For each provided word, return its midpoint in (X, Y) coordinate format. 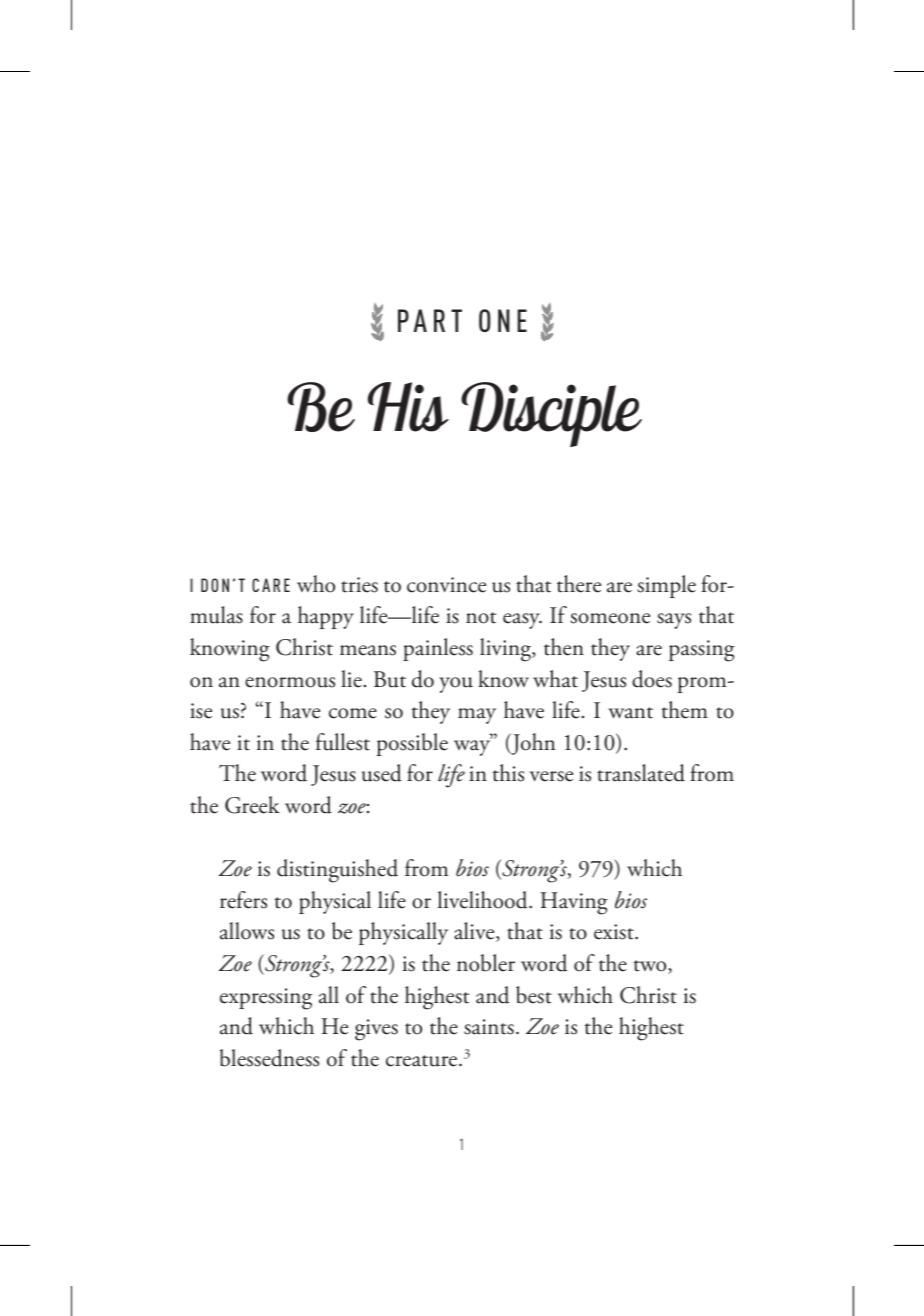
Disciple (551, 414)
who (316, 584)
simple (666, 586)
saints (489, 1027)
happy (326, 617)
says (674, 621)
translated (641, 773)
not (481, 618)
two (651, 967)
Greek (252, 805)
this (508, 773)
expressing (266, 999)
